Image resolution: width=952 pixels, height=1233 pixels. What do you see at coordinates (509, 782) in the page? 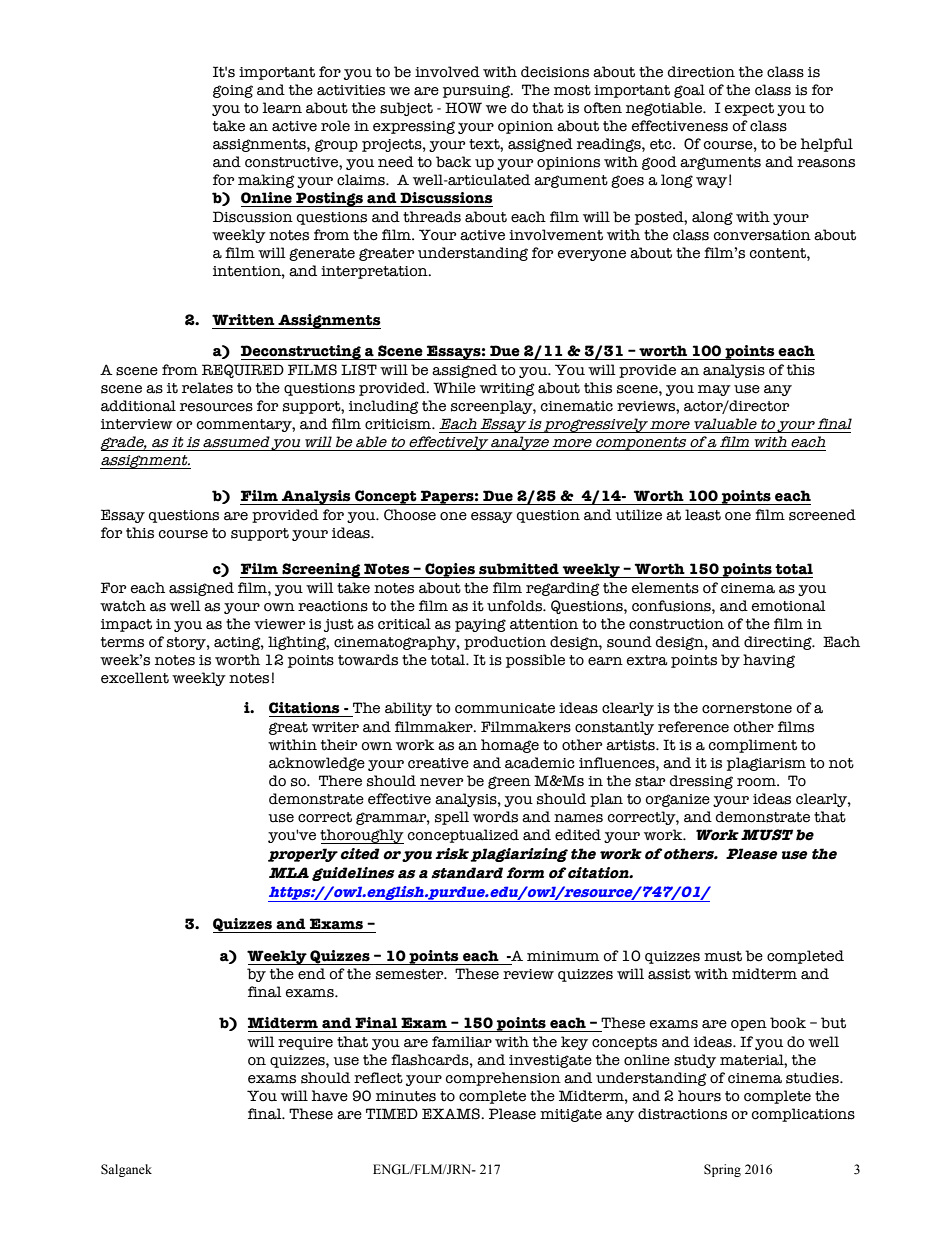
I see `green` at bounding box center [509, 782].
